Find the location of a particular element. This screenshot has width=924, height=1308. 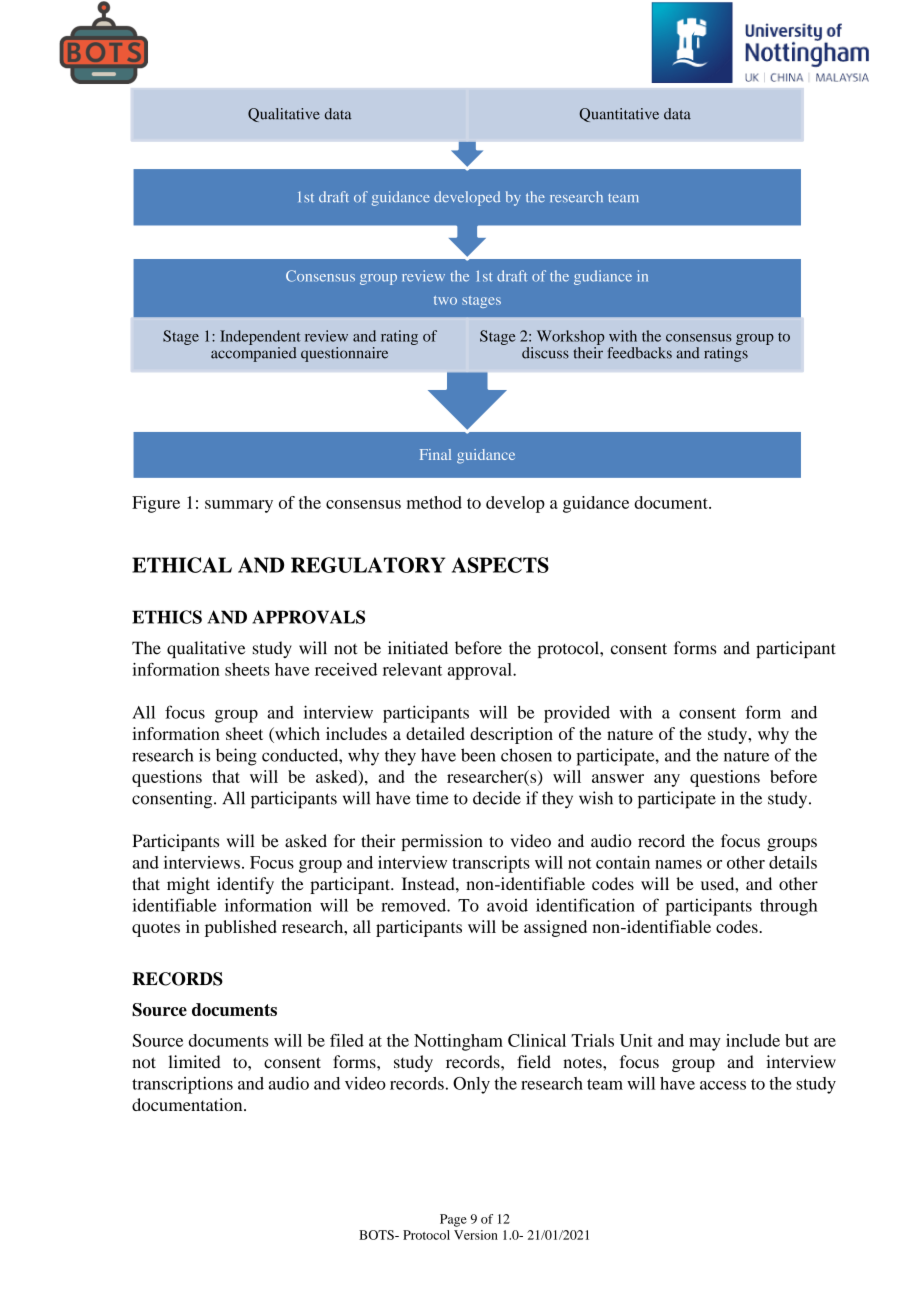

accompanied is located at coordinates (254, 354).
